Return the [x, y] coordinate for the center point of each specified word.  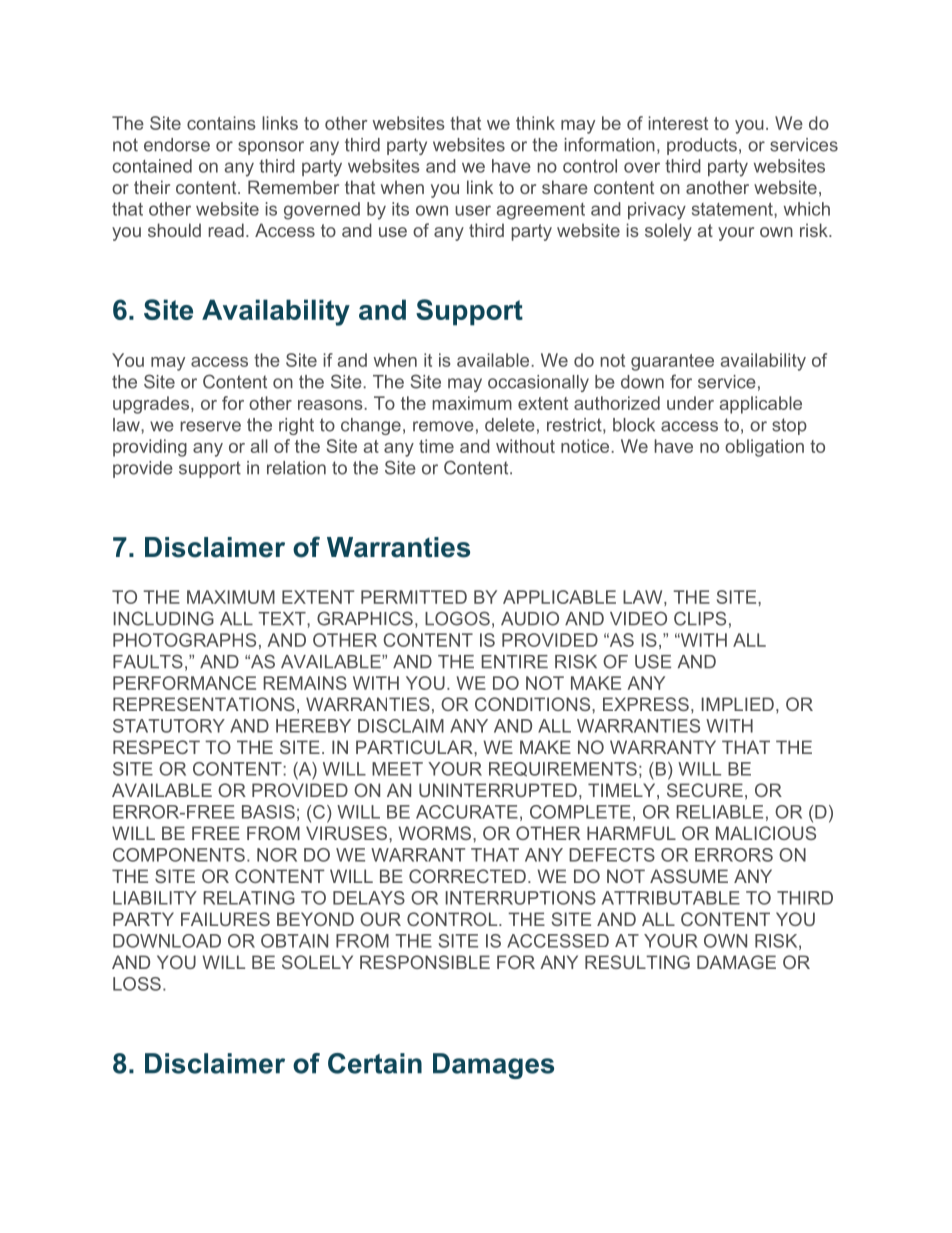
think [535, 123]
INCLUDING [164, 618]
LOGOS [457, 618]
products [702, 146]
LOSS [137, 984]
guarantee [672, 362]
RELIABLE [719, 812]
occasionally [538, 383]
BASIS [268, 812]
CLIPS [700, 618]
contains [221, 123]
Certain [375, 1063]
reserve [210, 426]
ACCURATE [467, 812]
